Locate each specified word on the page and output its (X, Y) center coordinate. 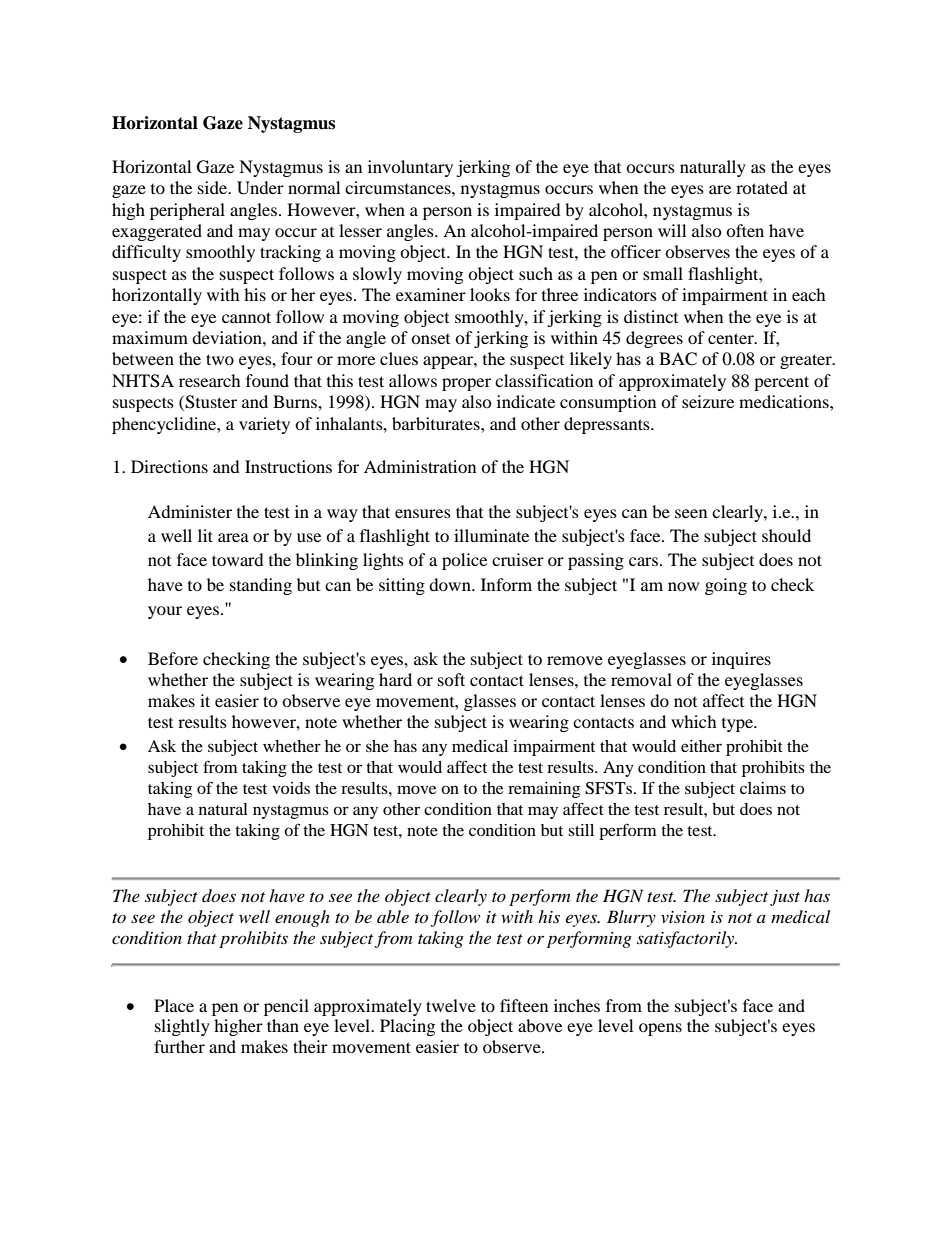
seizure (708, 401)
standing (261, 586)
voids (291, 788)
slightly (182, 1027)
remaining (544, 790)
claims (763, 788)
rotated (762, 187)
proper (466, 384)
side (213, 187)
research (210, 380)
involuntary (410, 168)
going (726, 586)
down (451, 584)
